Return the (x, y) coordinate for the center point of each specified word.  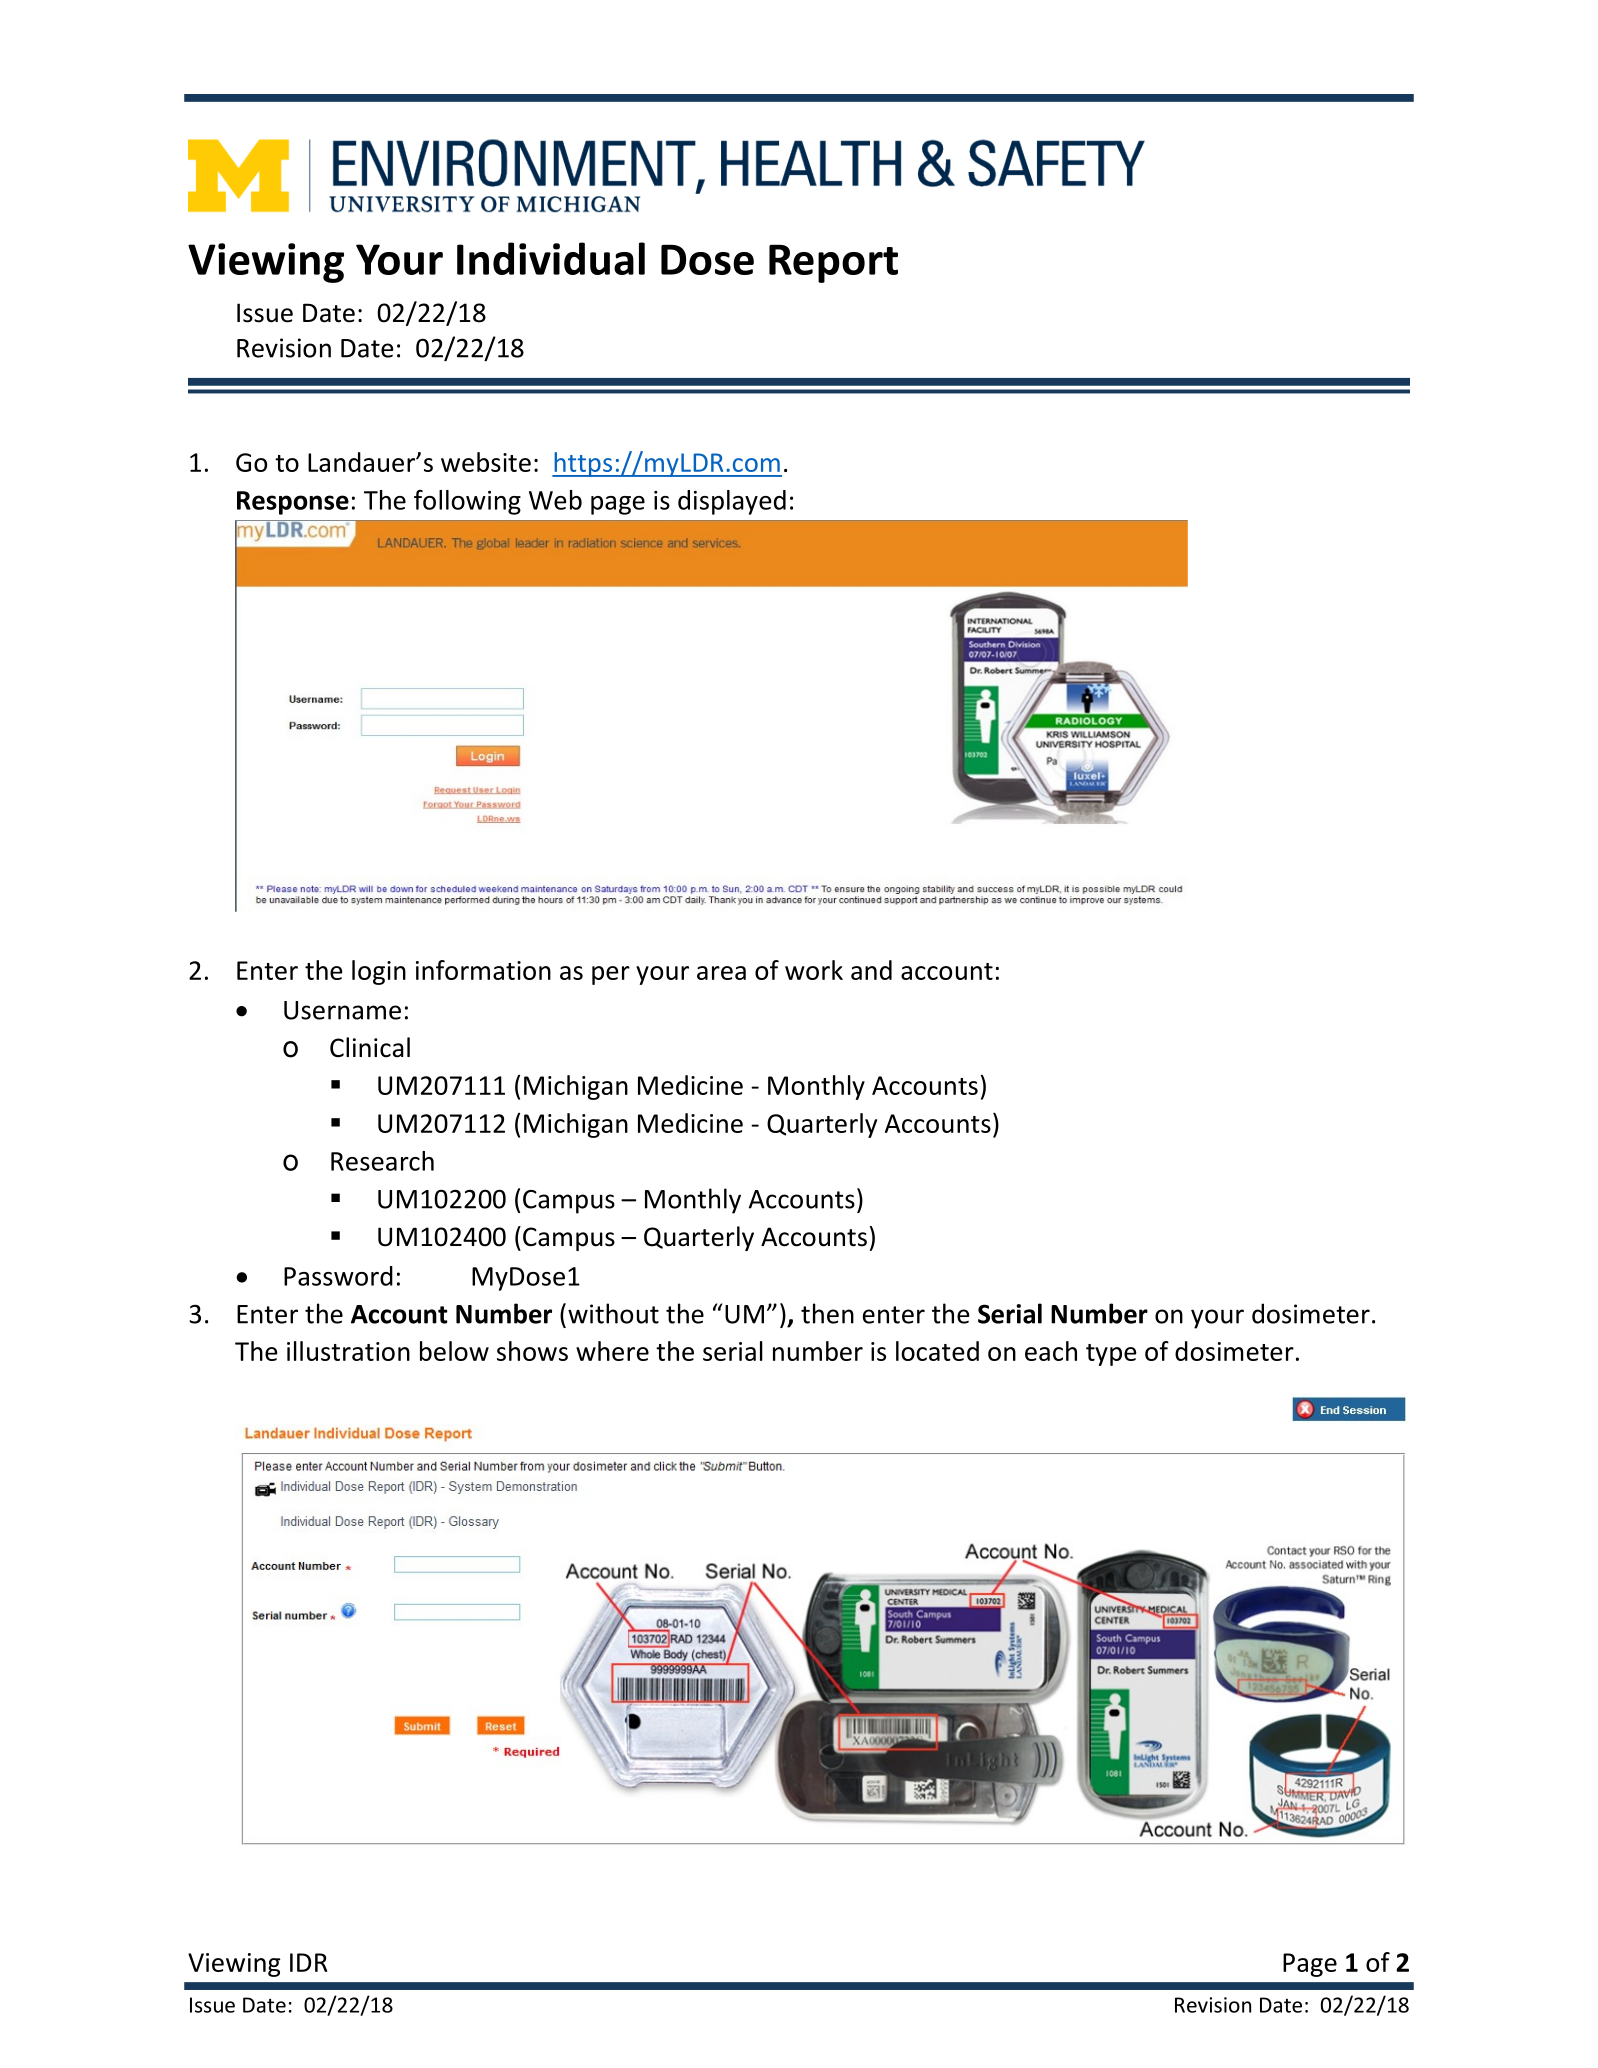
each (1051, 1351)
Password (338, 1276)
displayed (732, 502)
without (613, 1313)
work (814, 970)
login (379, 972)
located (937, 1351)
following (467, 502)
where (612, 1351)
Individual (551, 258)
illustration (348, 1351)
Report (833, 263)
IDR (309, 1962)
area (721, 973)
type (1111, 1355)
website (486, 462)
